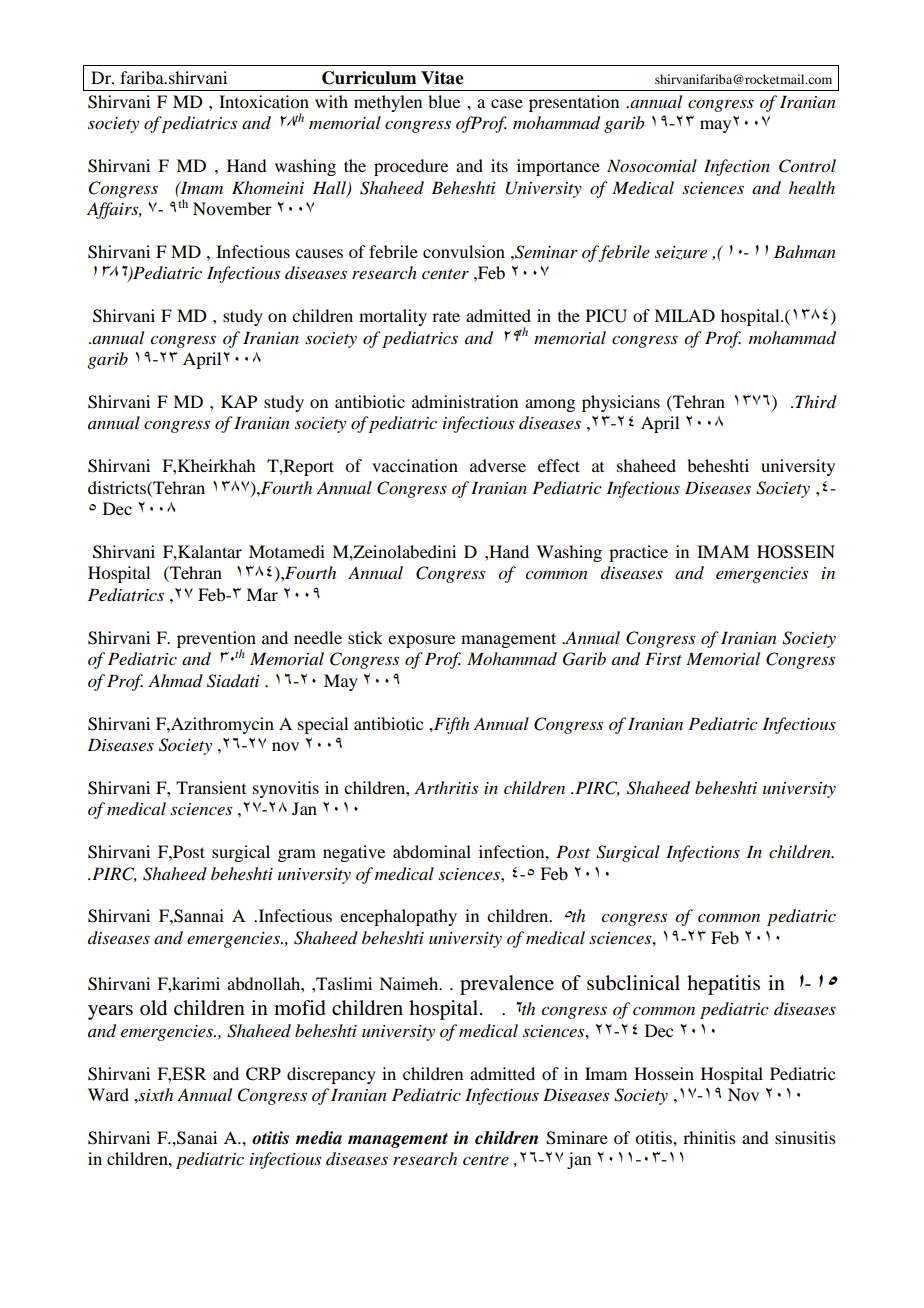 Image resolution: width=924 pixels, height=1308 pixels. Describe the element at coordinates (264, 101) in the screenshot. I see `Intoxication` at that location.
